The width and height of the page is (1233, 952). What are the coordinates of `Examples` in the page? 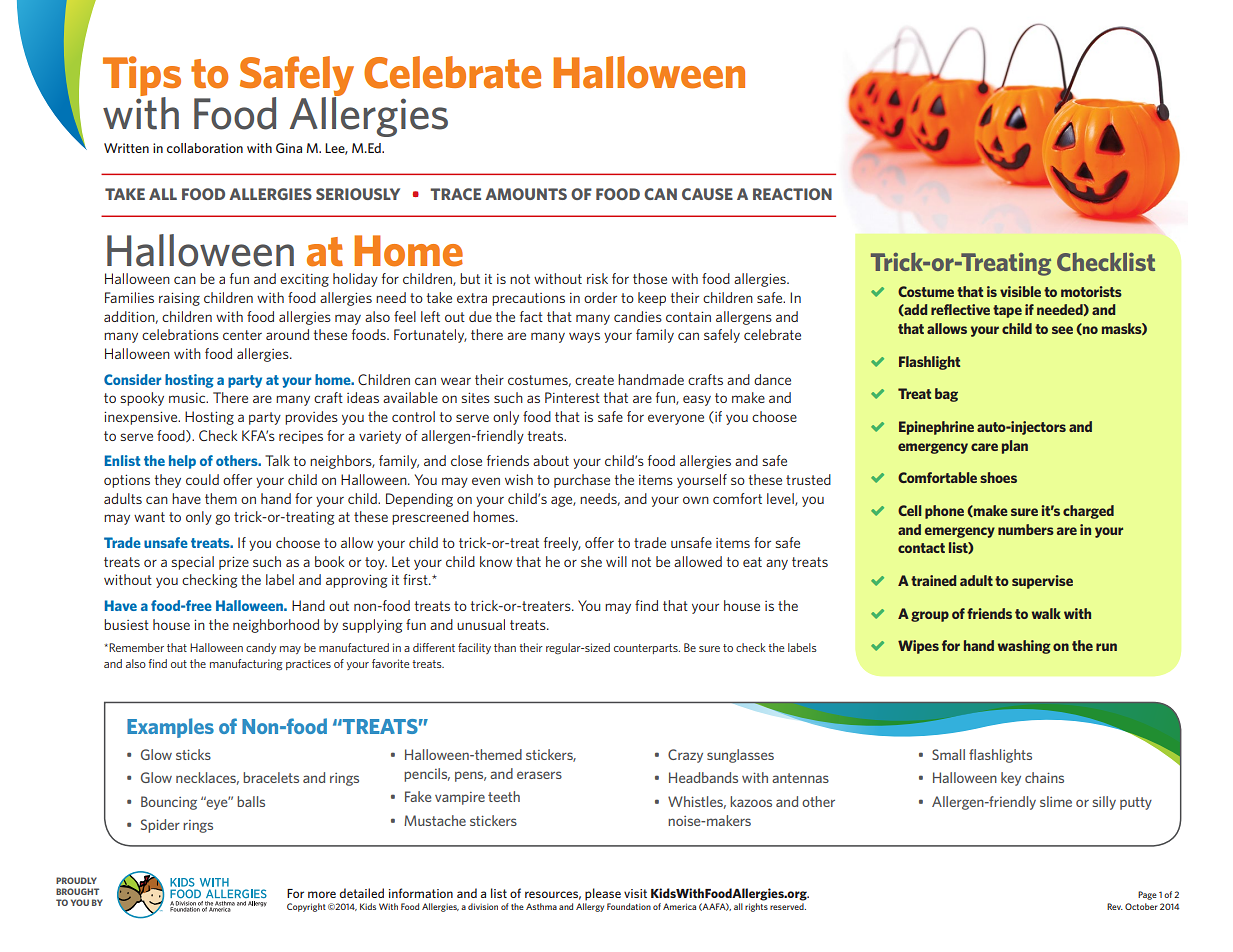 It's located at (170, 728).
